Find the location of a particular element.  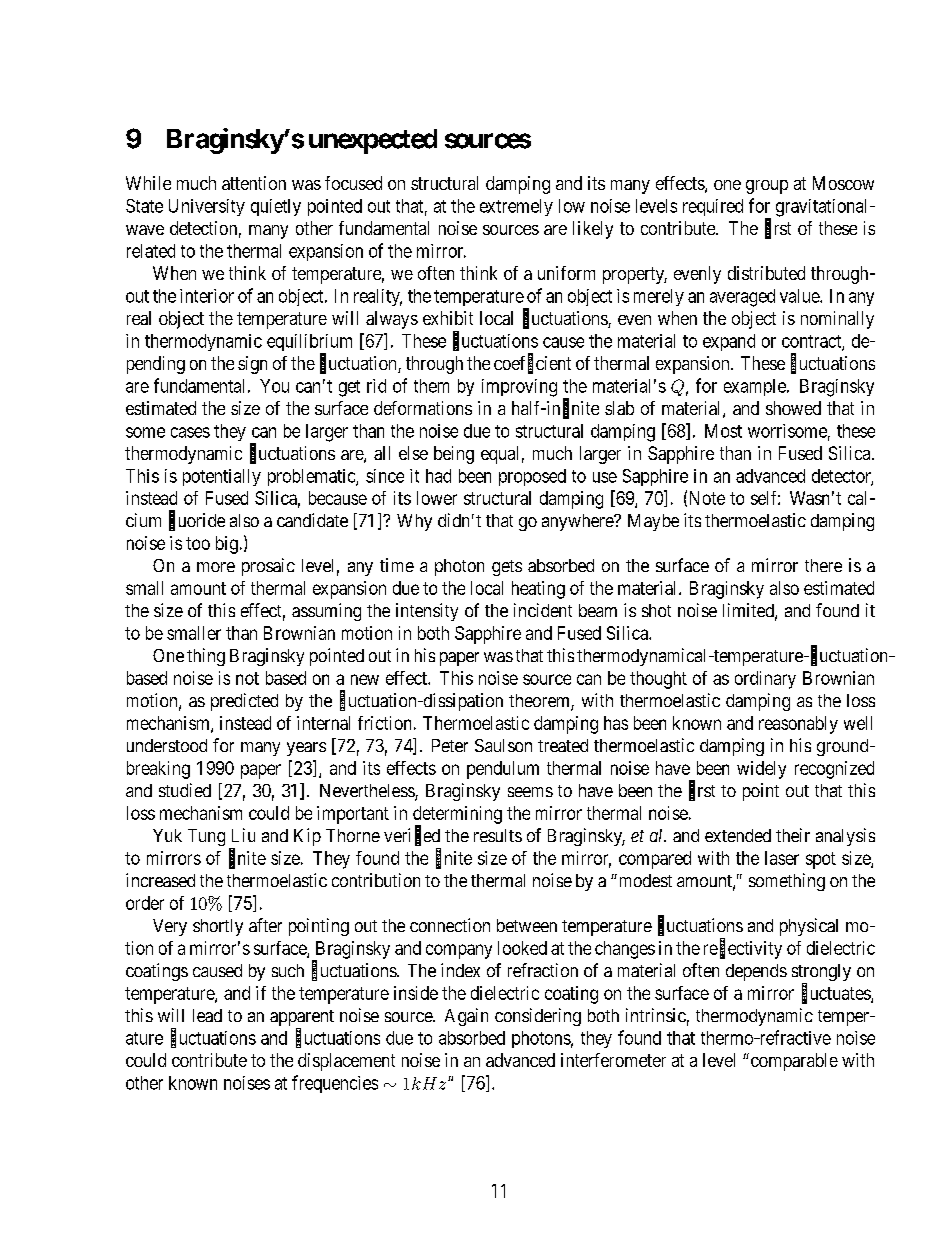

Liu is located at coordinates (243, 835).
